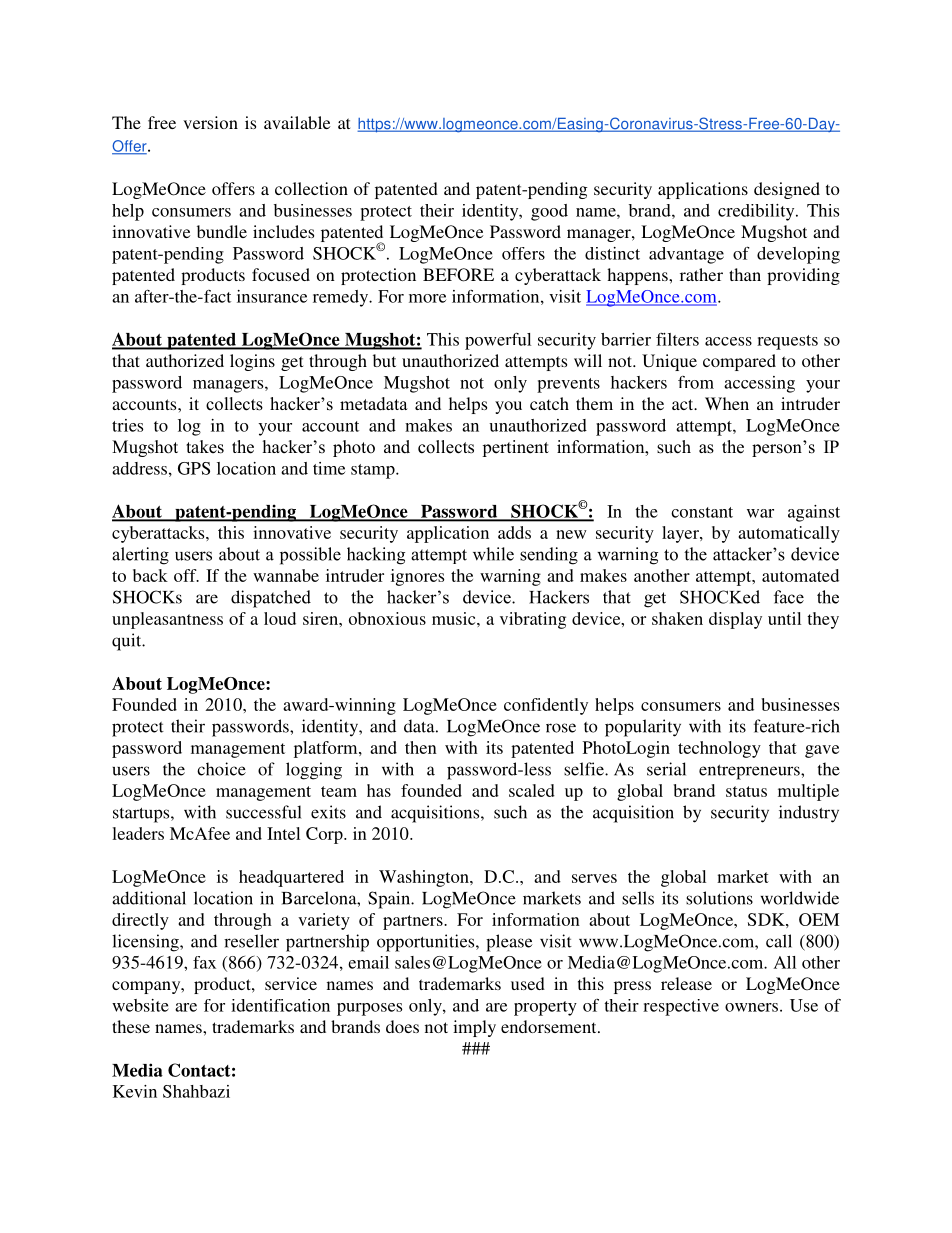  Describe the element at coordinates (739, 362) in the screenshot. I see `compared` at that location.
